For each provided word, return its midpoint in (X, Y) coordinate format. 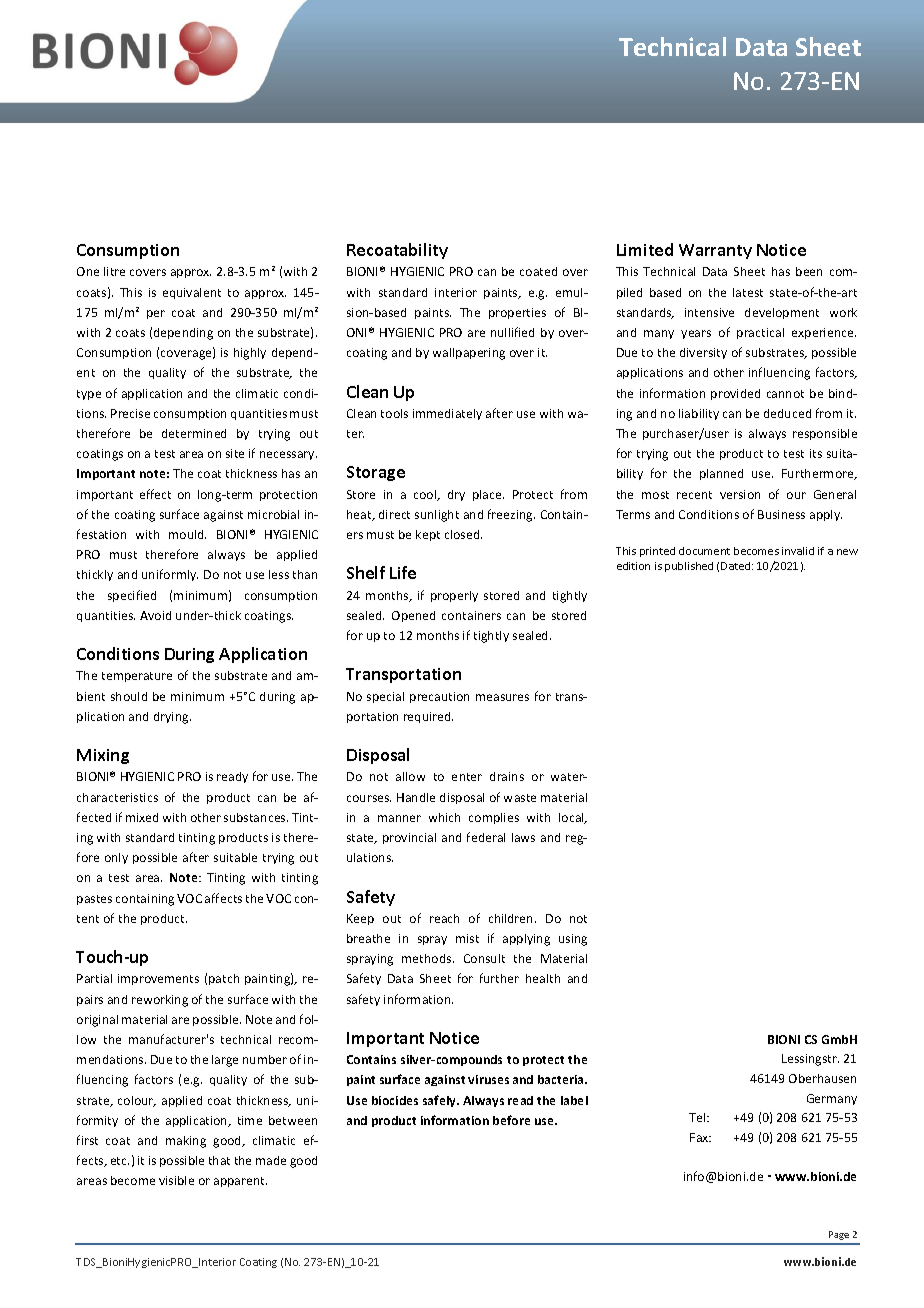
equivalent (192, 293)
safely (441, 1101)
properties (517, 313)
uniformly (170, 575)
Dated (737, 566)
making (186, 1142)
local (572, 818)
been (809, 271)
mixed (142, 817)
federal (486, 837)
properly (454, 596)
